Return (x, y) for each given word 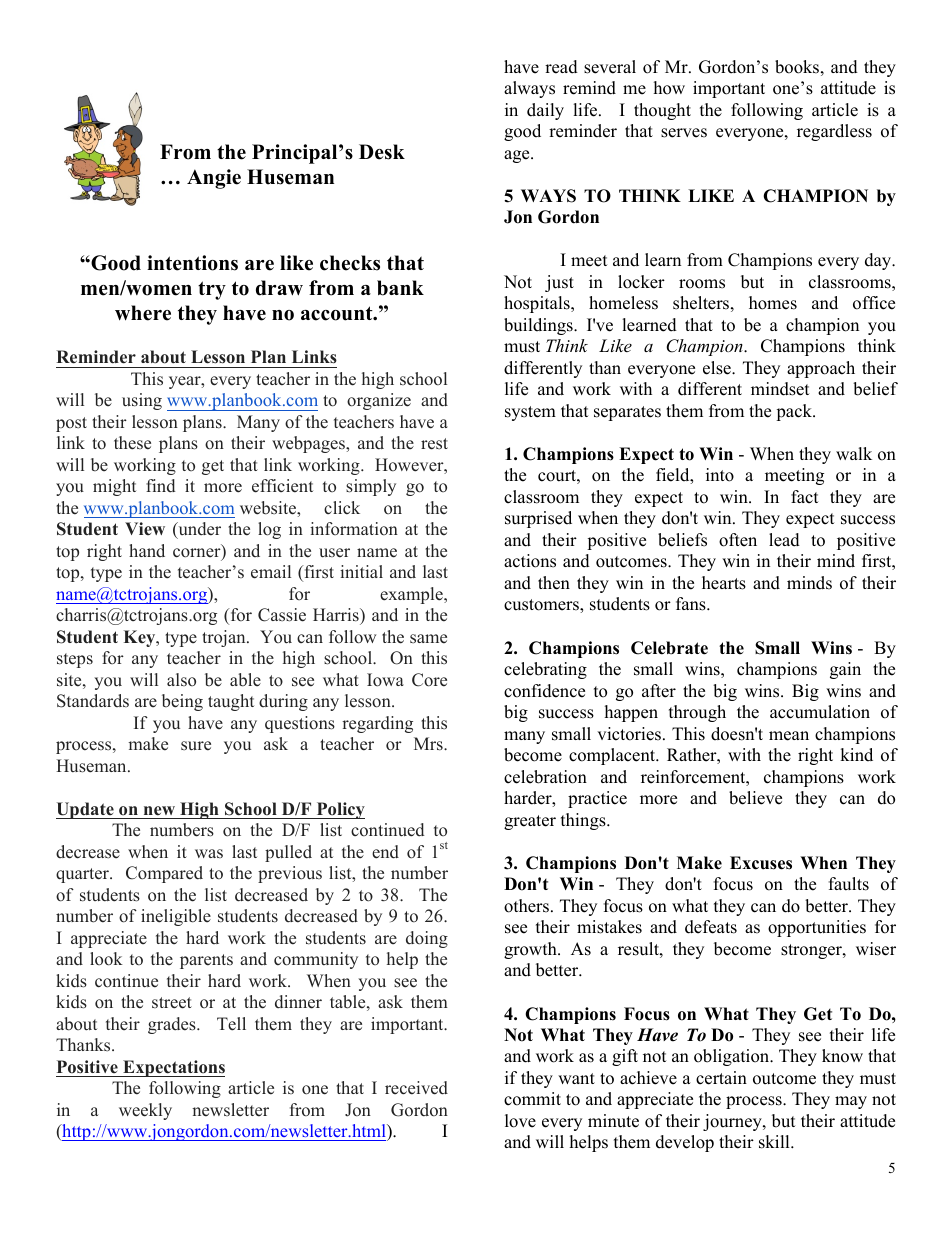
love (520, 1121)
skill (775, 1142)
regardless (834, 132)
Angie (214, 179)
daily (545, 111)
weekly (145, 1111)
